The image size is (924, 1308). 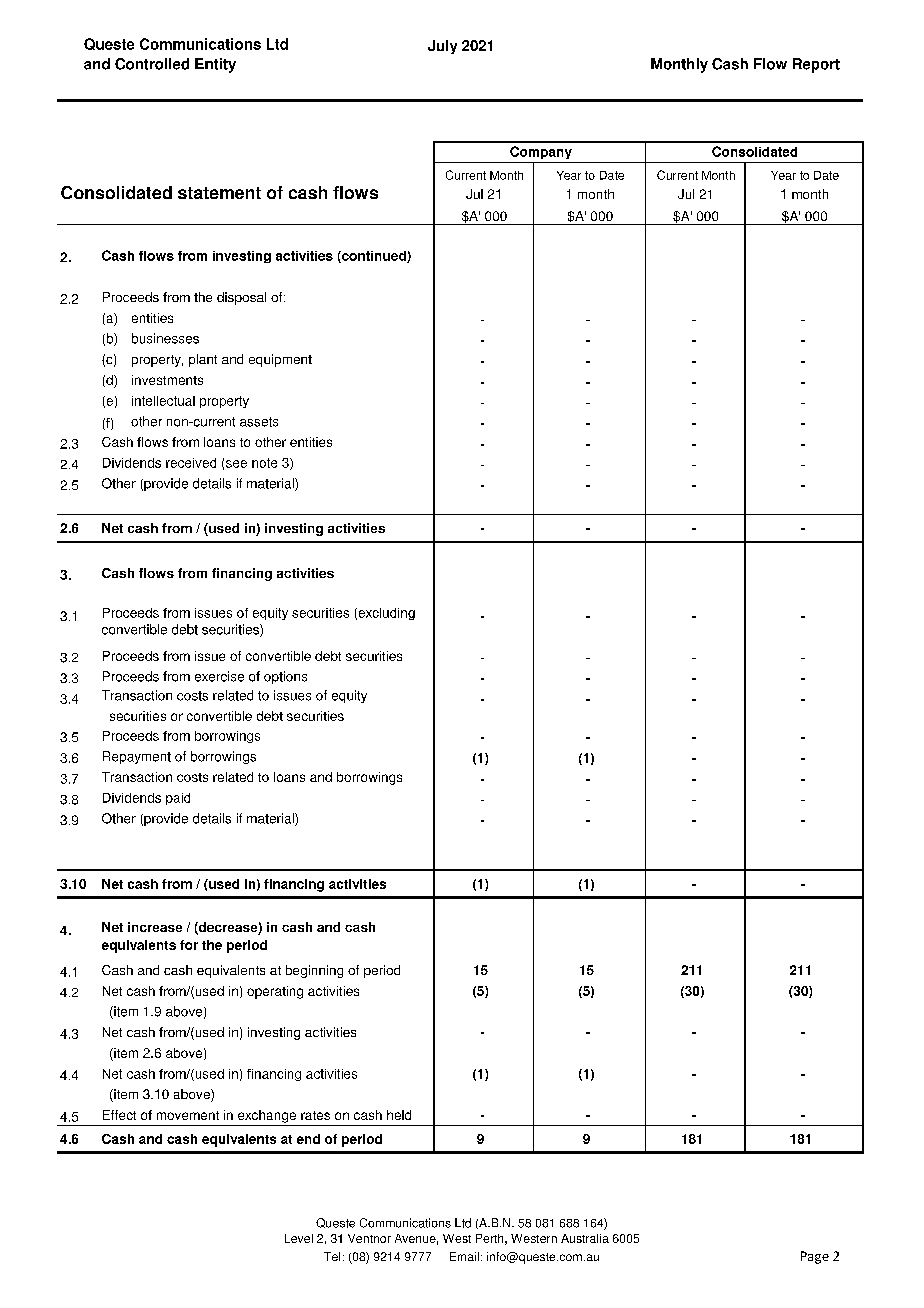 What do you see at coordinates (280, 360) in the screenshot?
I see `equipment` at bounding box center [280, 360].
